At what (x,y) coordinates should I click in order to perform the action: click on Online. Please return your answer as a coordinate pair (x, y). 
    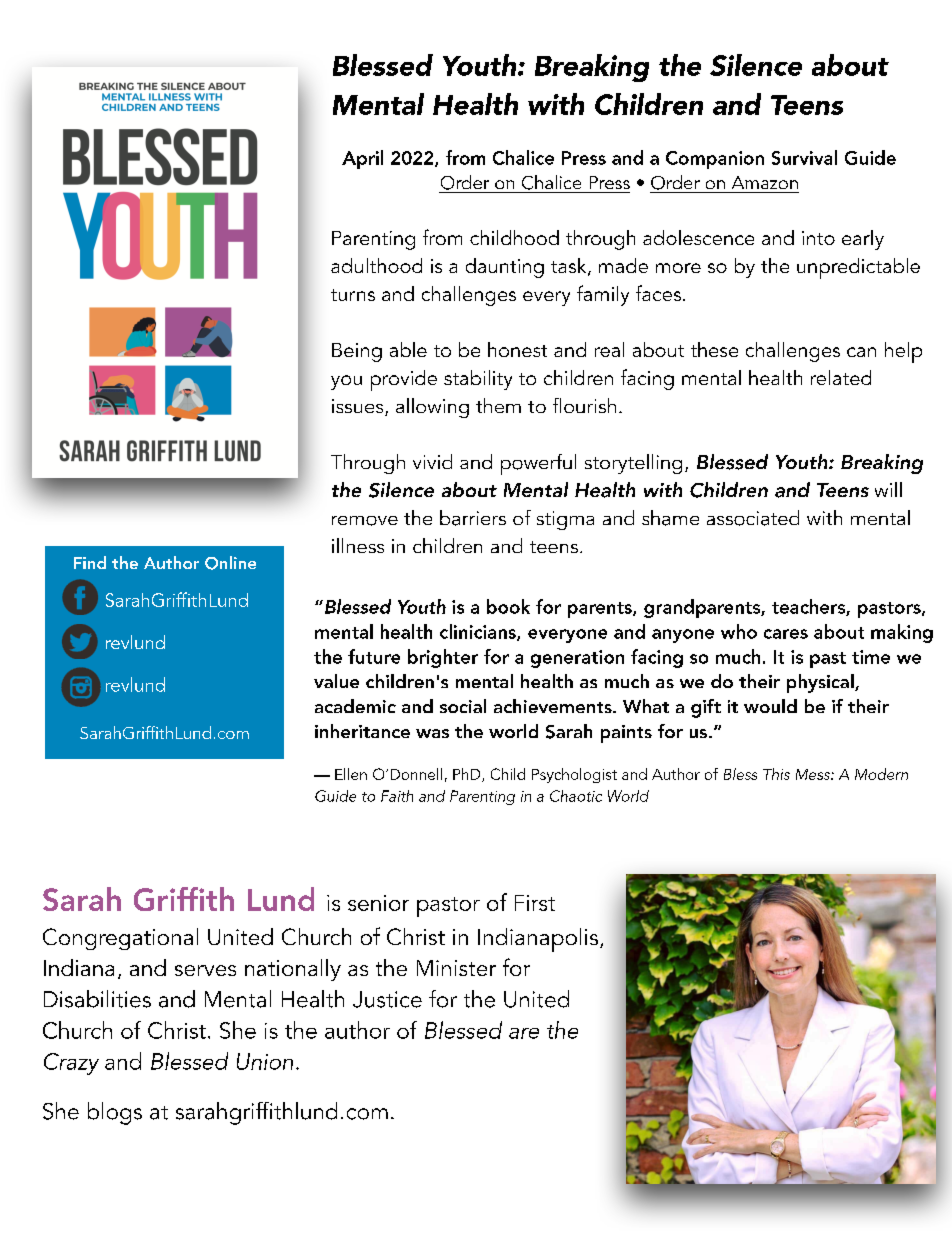
    Looking at the image, I should click on (230, 563).
